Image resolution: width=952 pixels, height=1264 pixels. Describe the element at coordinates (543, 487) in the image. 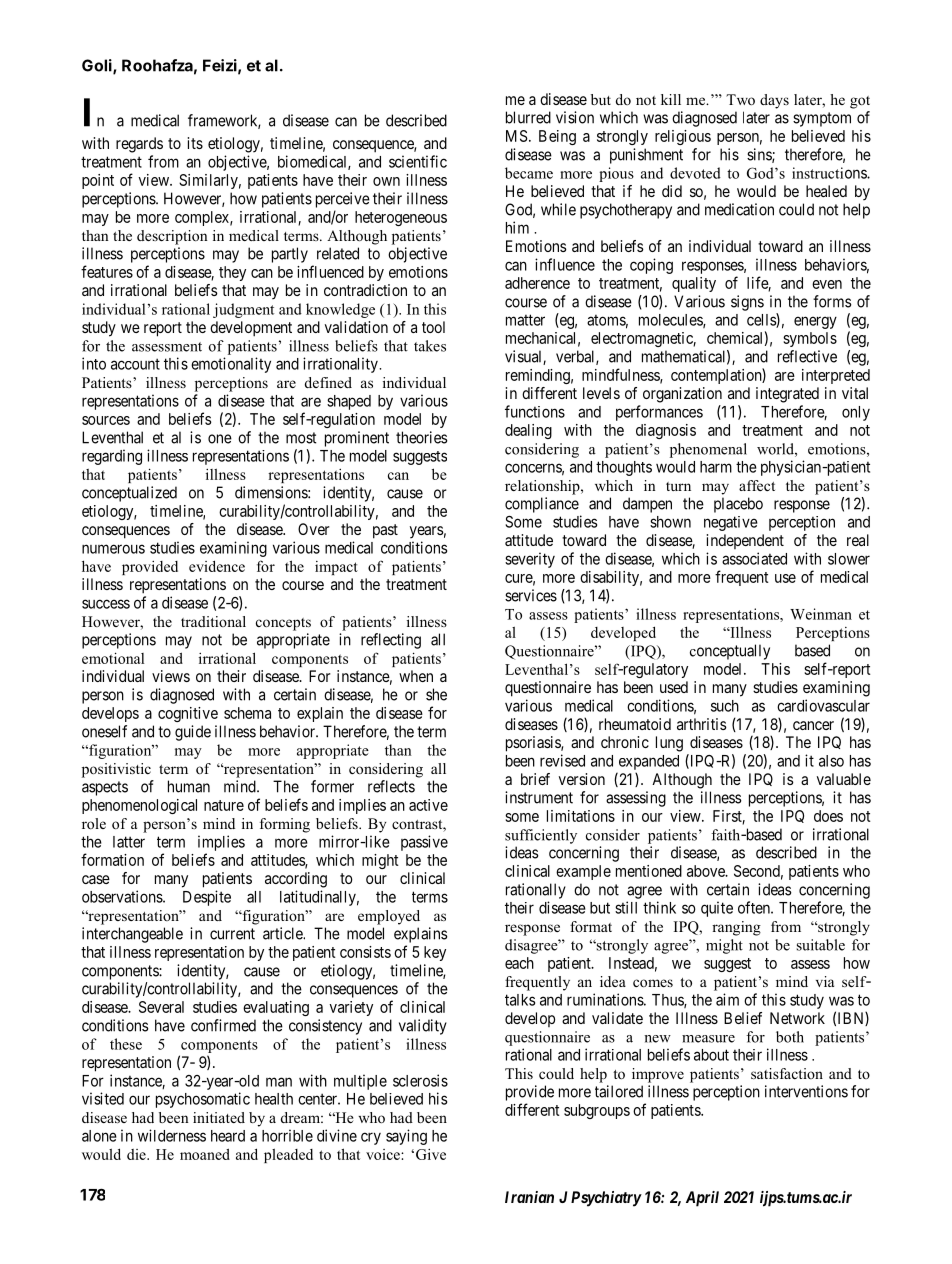

I see `relationship` at that location.
